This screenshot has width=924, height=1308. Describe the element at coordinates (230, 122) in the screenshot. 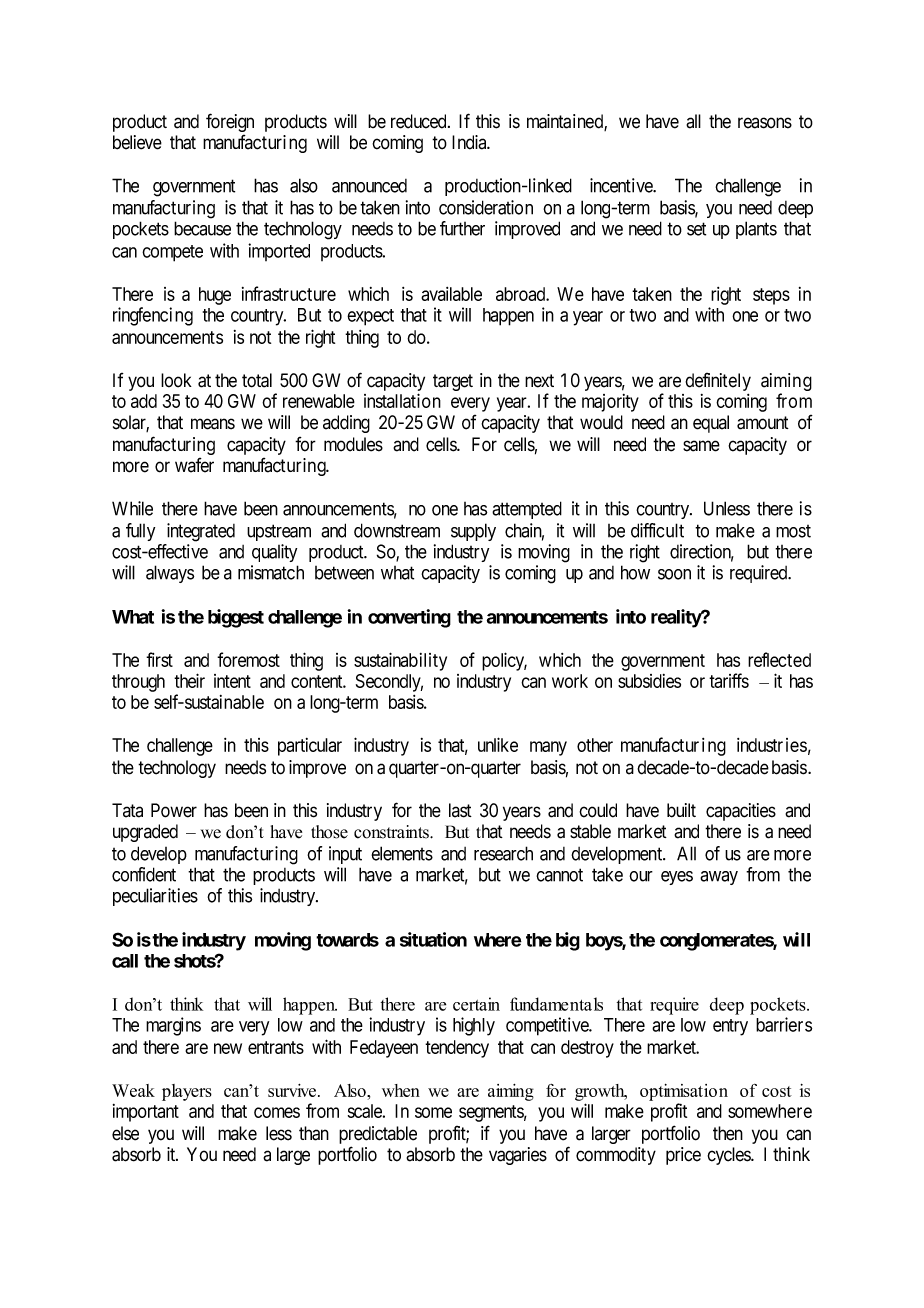

I see `foreign` at that location.
